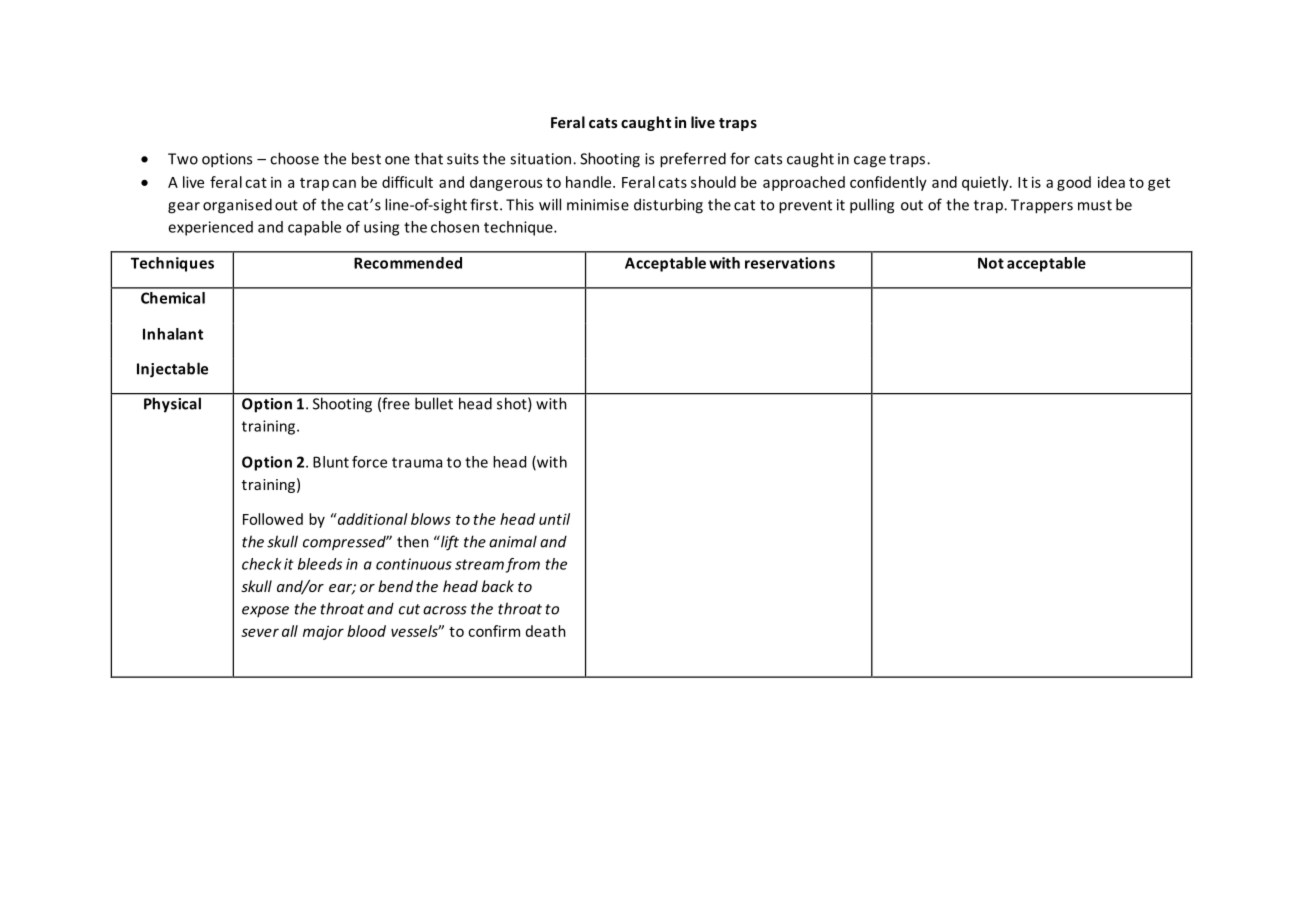 The image size is (1308, 924). What do you see at coordinates (546, 631) in the image?
I see `death` at bounding box center [546, 631].
